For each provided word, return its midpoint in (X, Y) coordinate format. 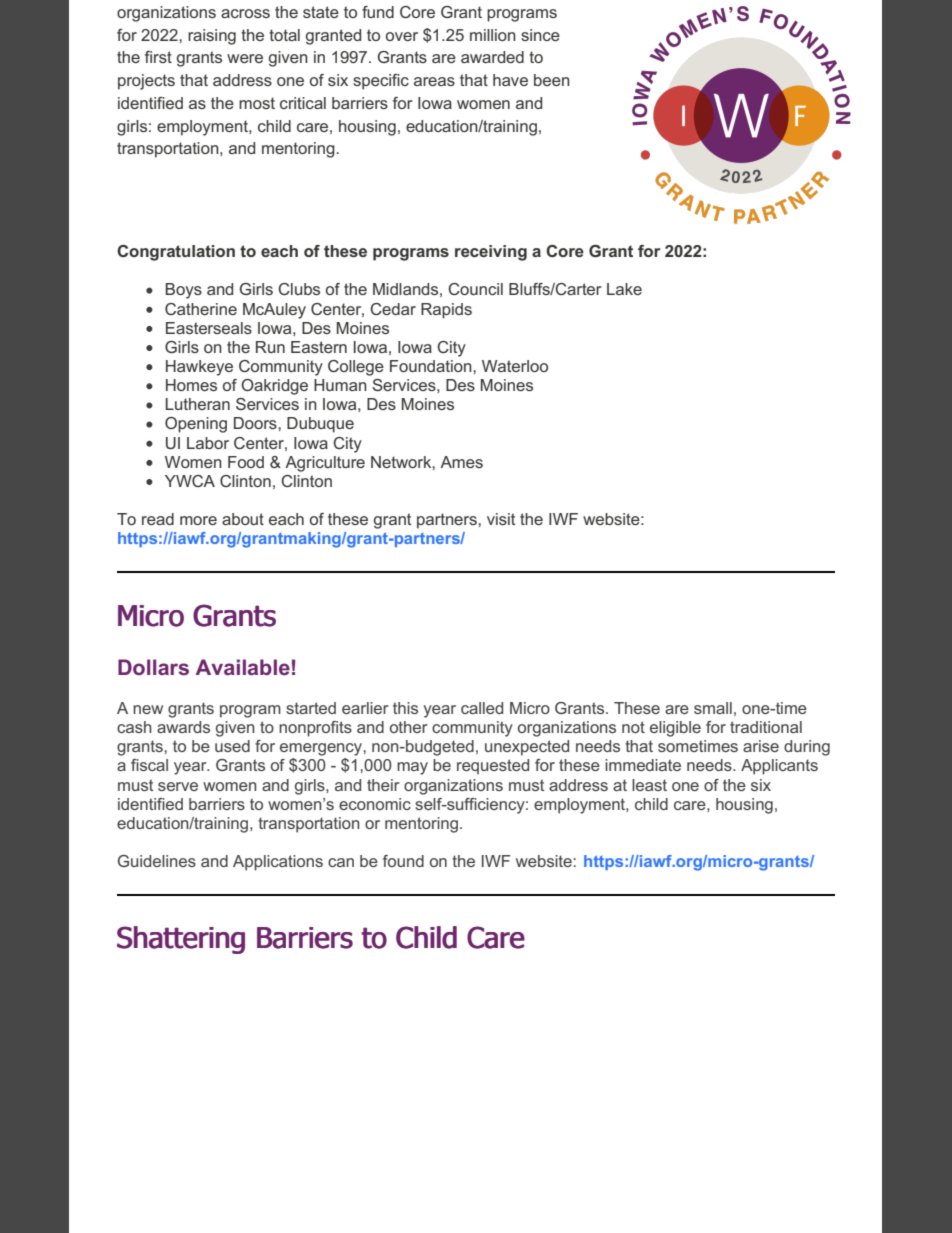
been (552, 80)
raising (212, 37)
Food (246, 462)
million (493, 35)
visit (501, 519)
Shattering (181, 940)
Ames (461, 462)
